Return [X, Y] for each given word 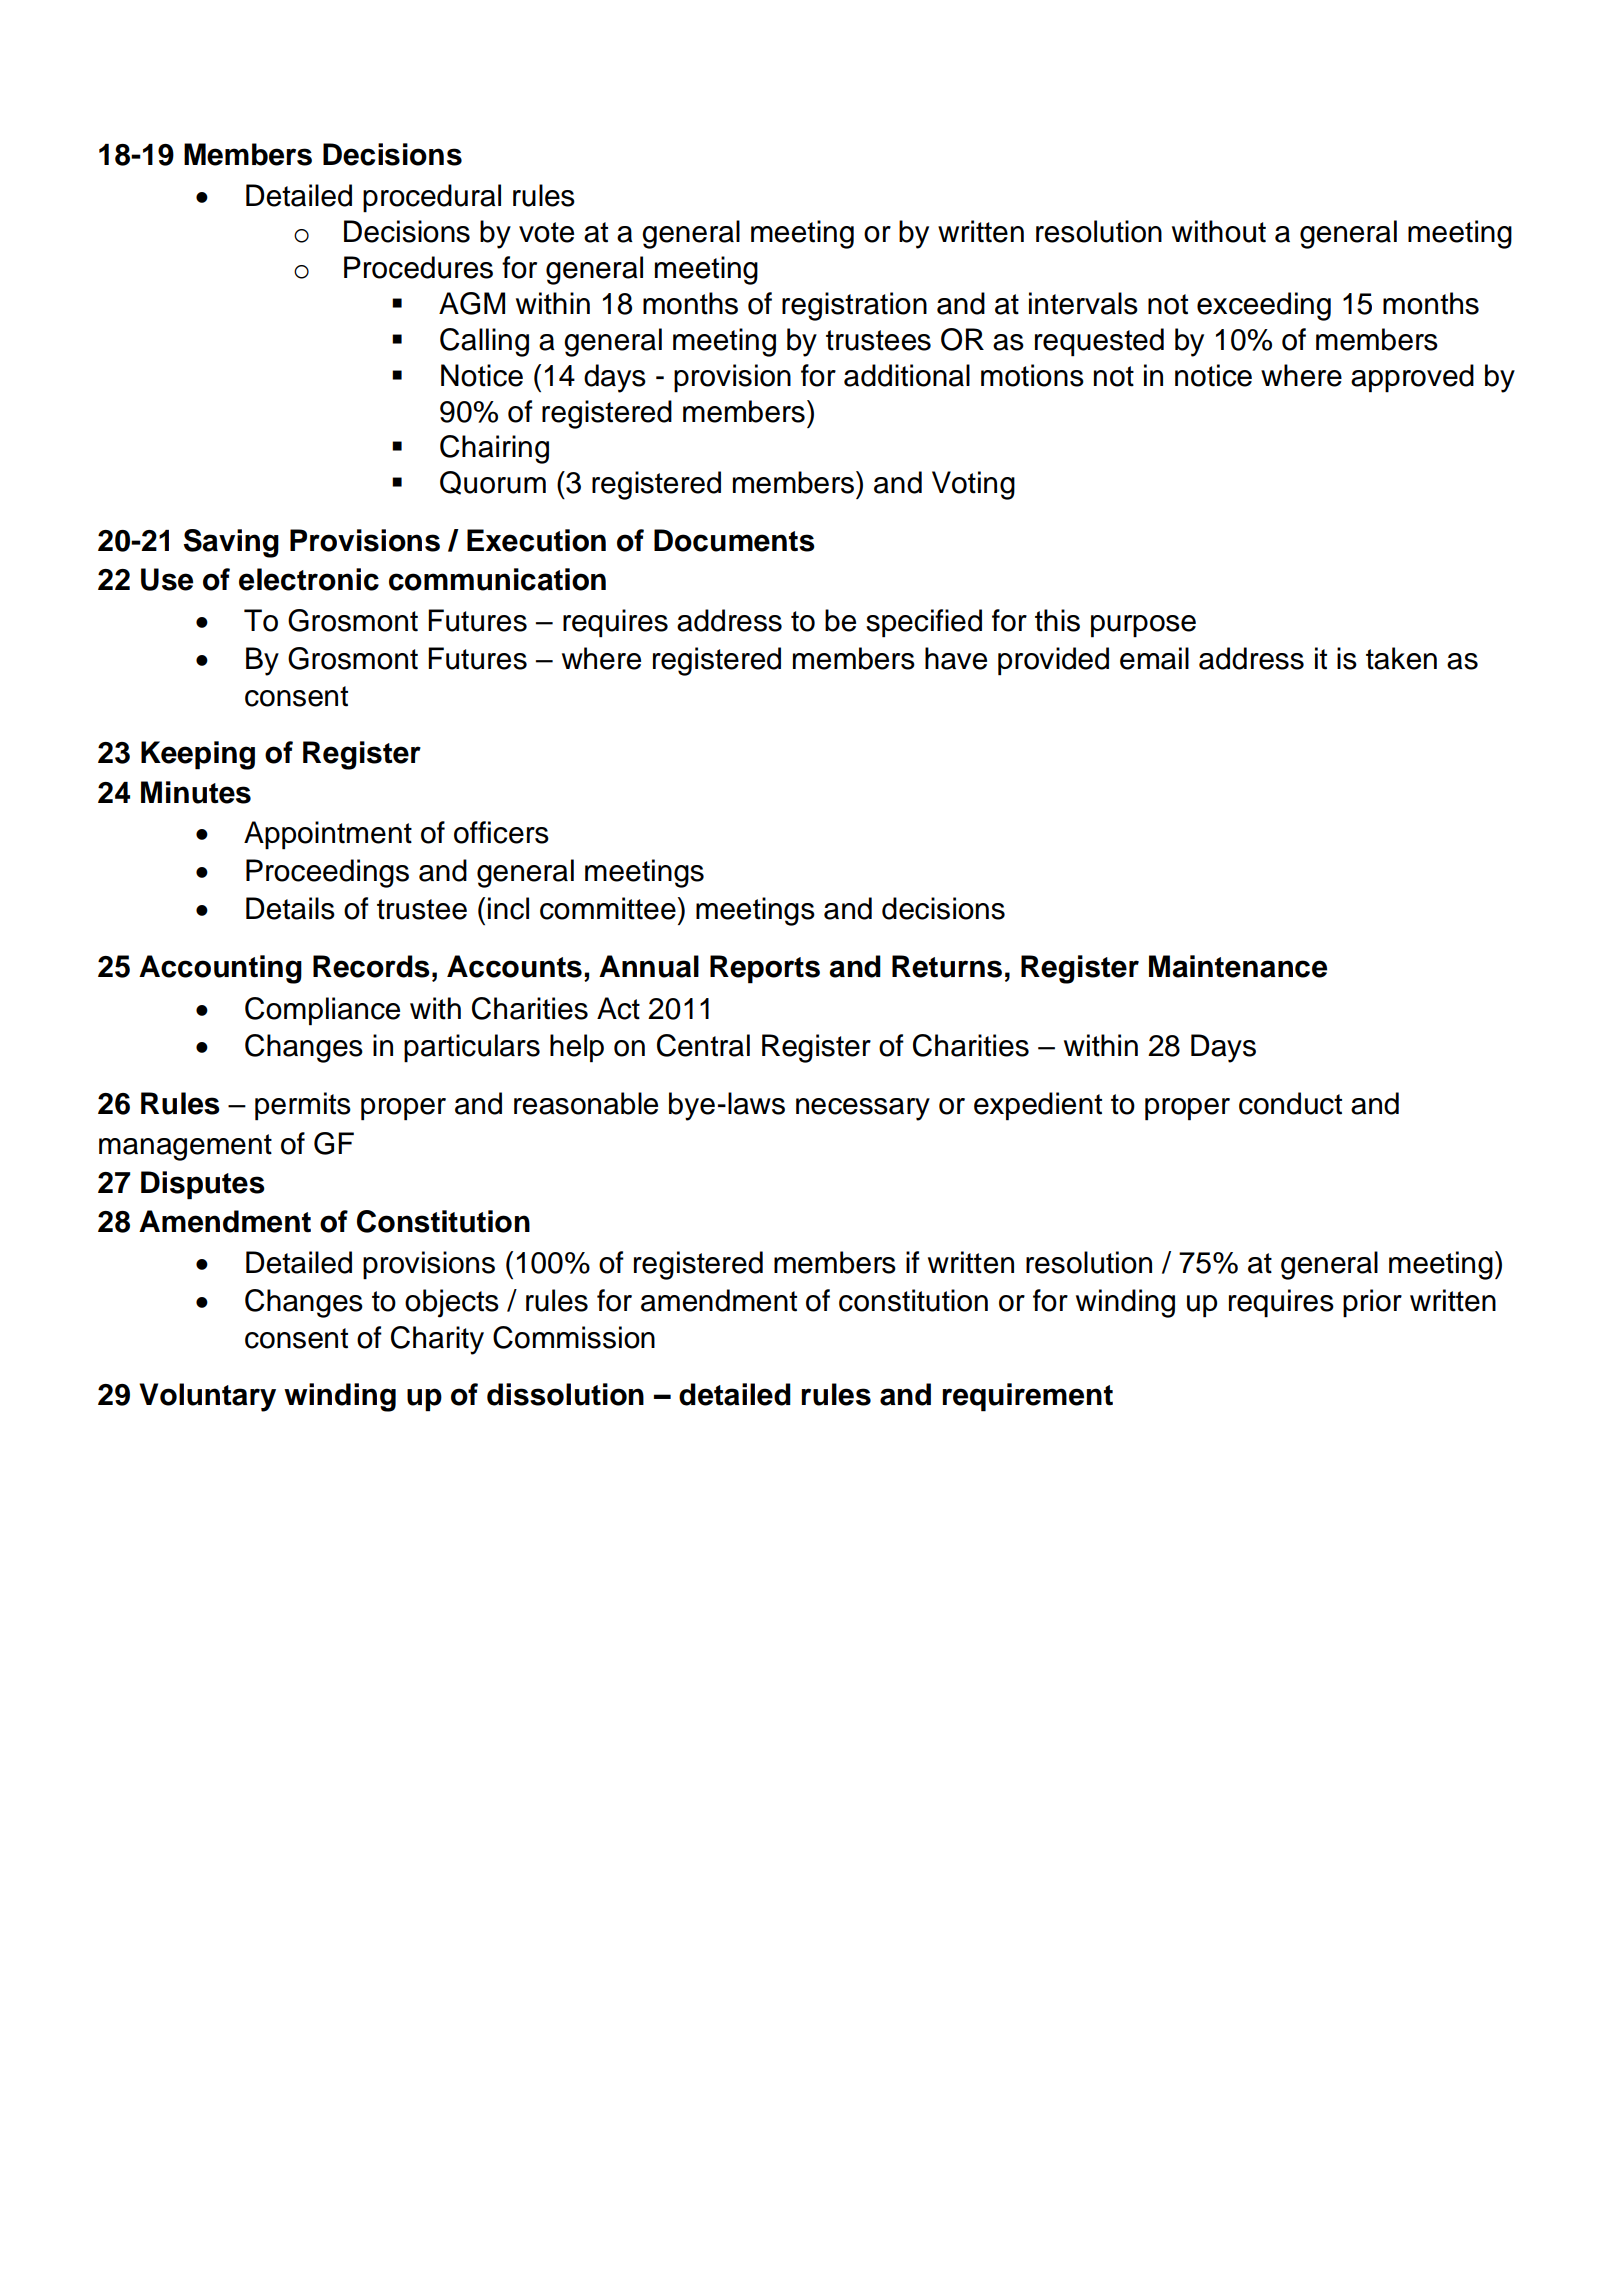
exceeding [1264, 306]
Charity [437, 1340]
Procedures [418, 267]
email [1154, 658]
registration [854, 306]
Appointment [328, 835]
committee [608, 908]
